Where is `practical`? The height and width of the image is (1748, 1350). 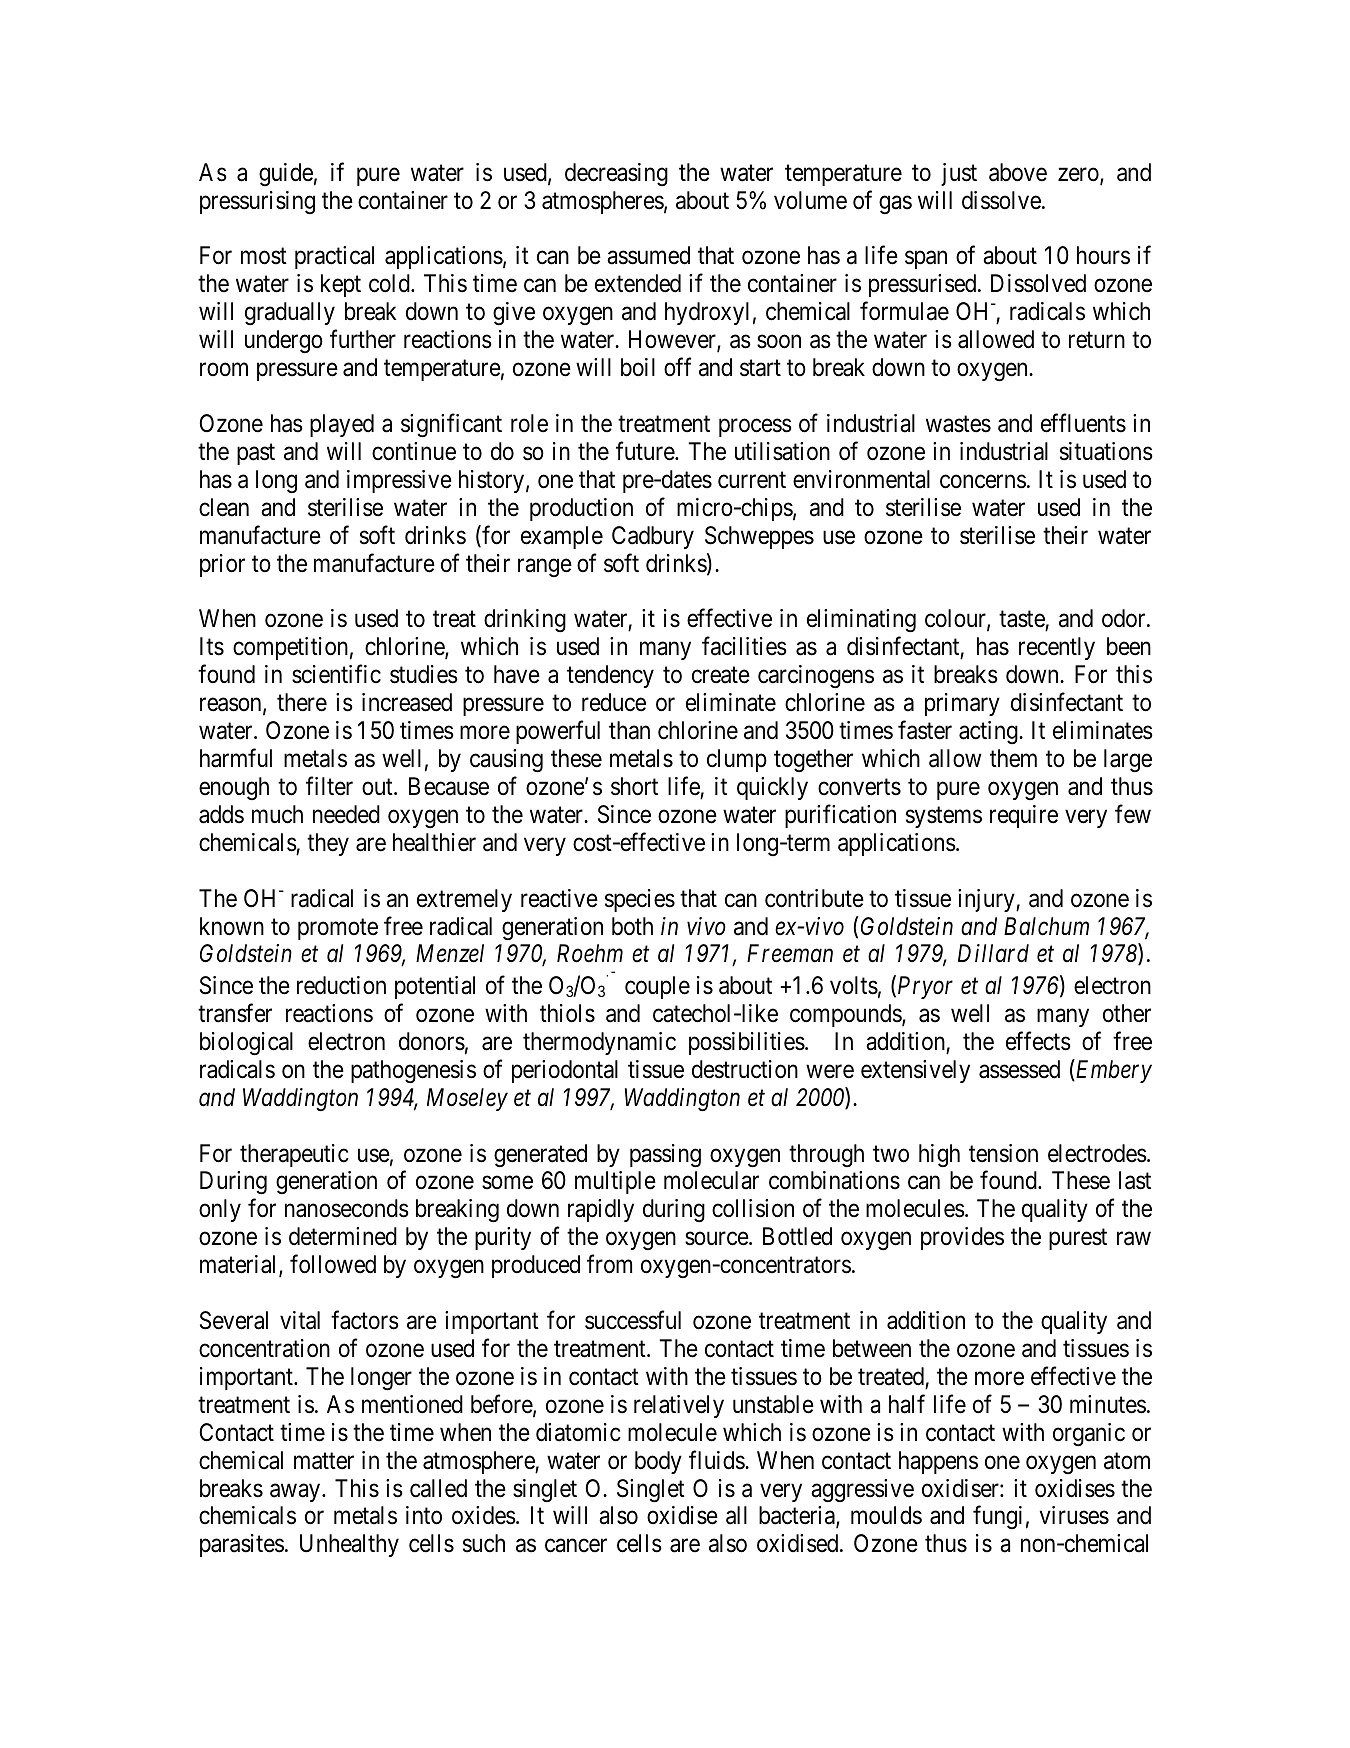 practical is located at coordinates (334, 257).
